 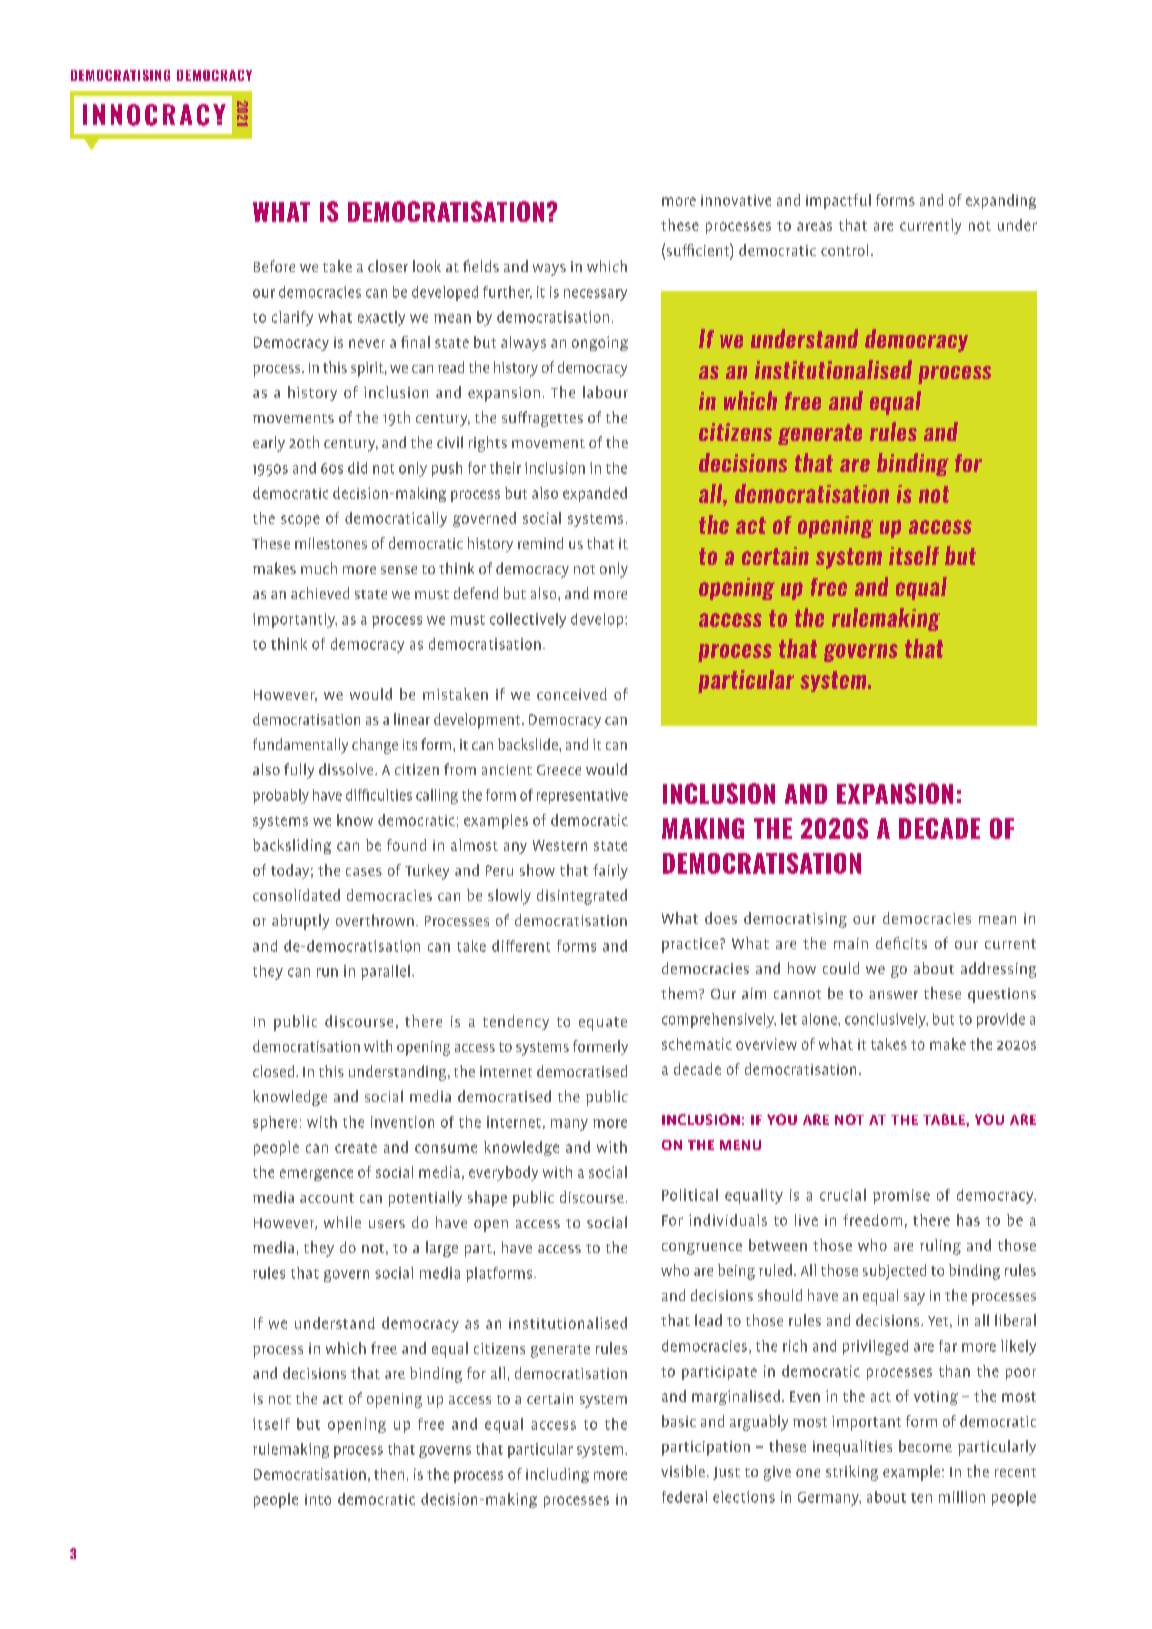 What do you see at coordinates (1001, 201) in the screenshot?
I see `expanding` at bounding box center [1001, 201].
